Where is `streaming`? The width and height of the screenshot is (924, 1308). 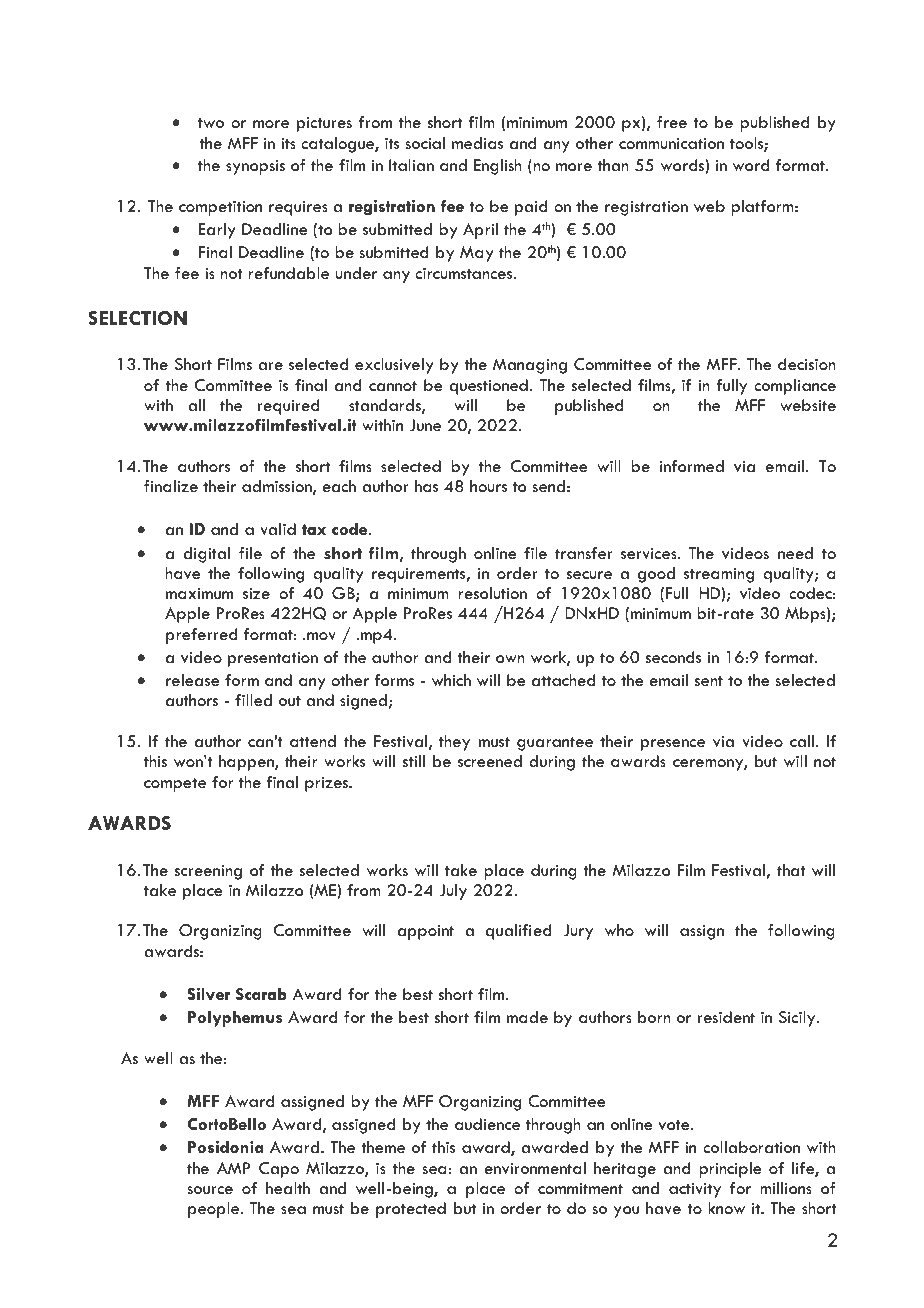 streaming is located at coordinates (719, 575).
